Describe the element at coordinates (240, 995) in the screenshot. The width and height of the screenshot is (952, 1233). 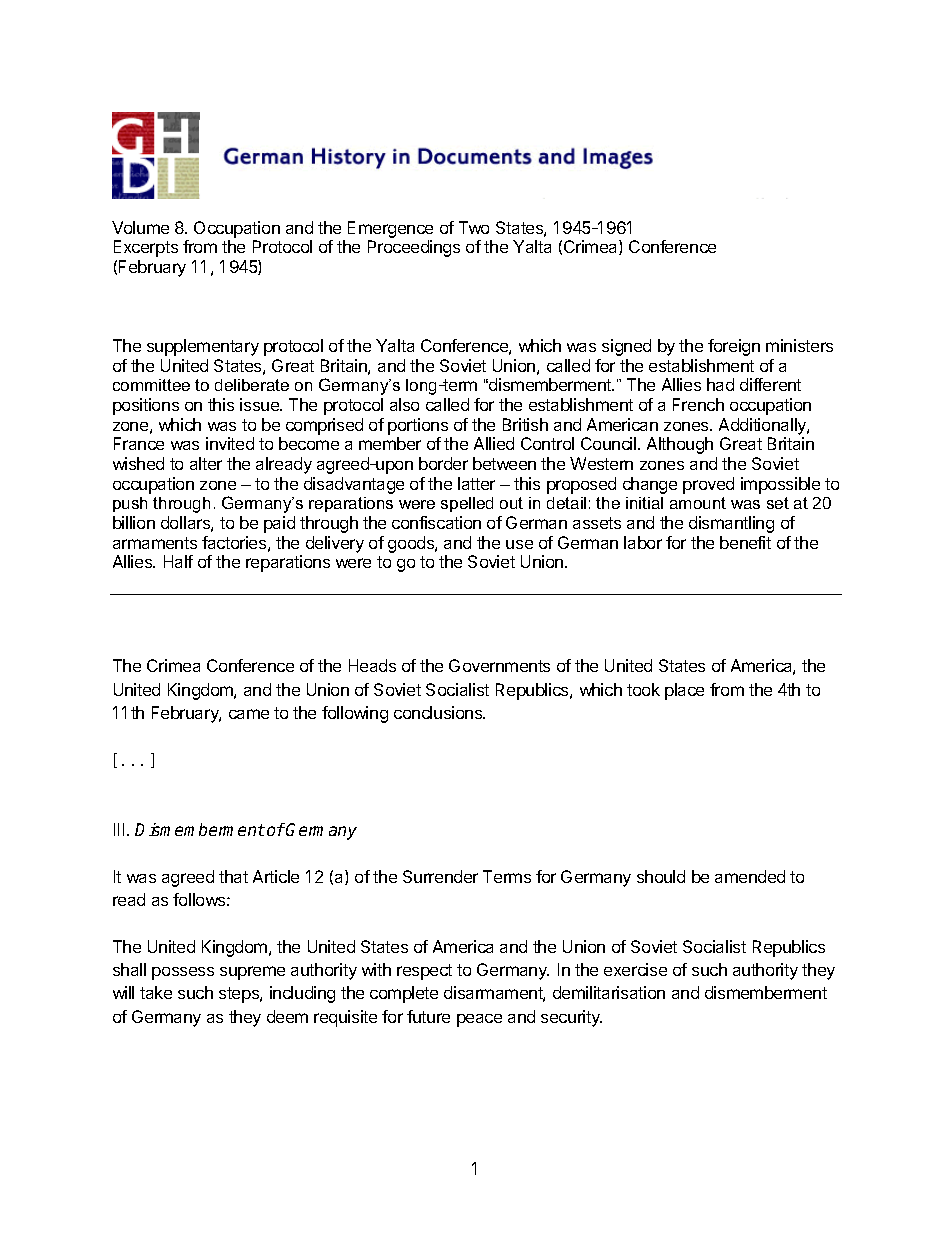
I see `steps` at that location.
